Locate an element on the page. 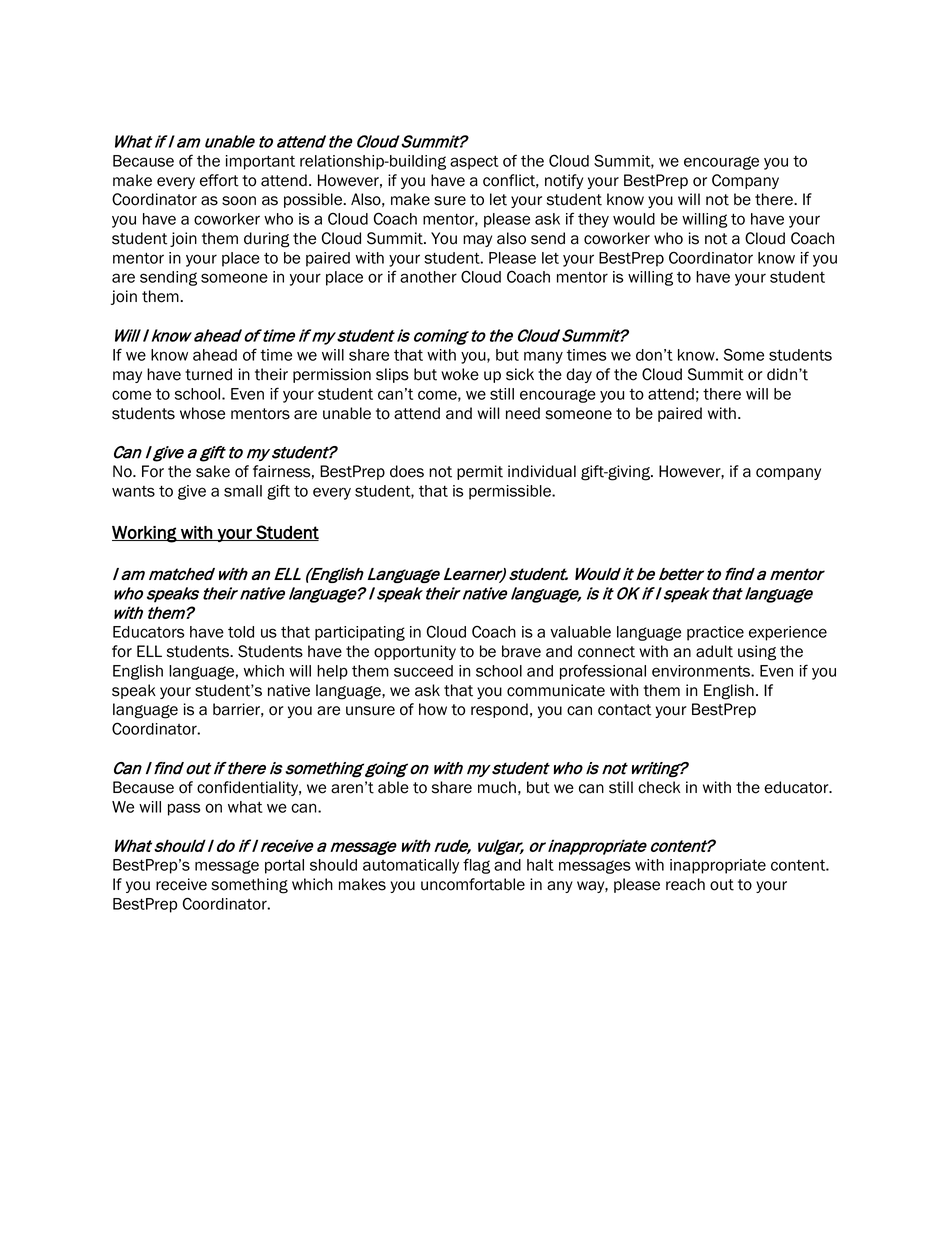  flag is located at coordinates (476, 866).
